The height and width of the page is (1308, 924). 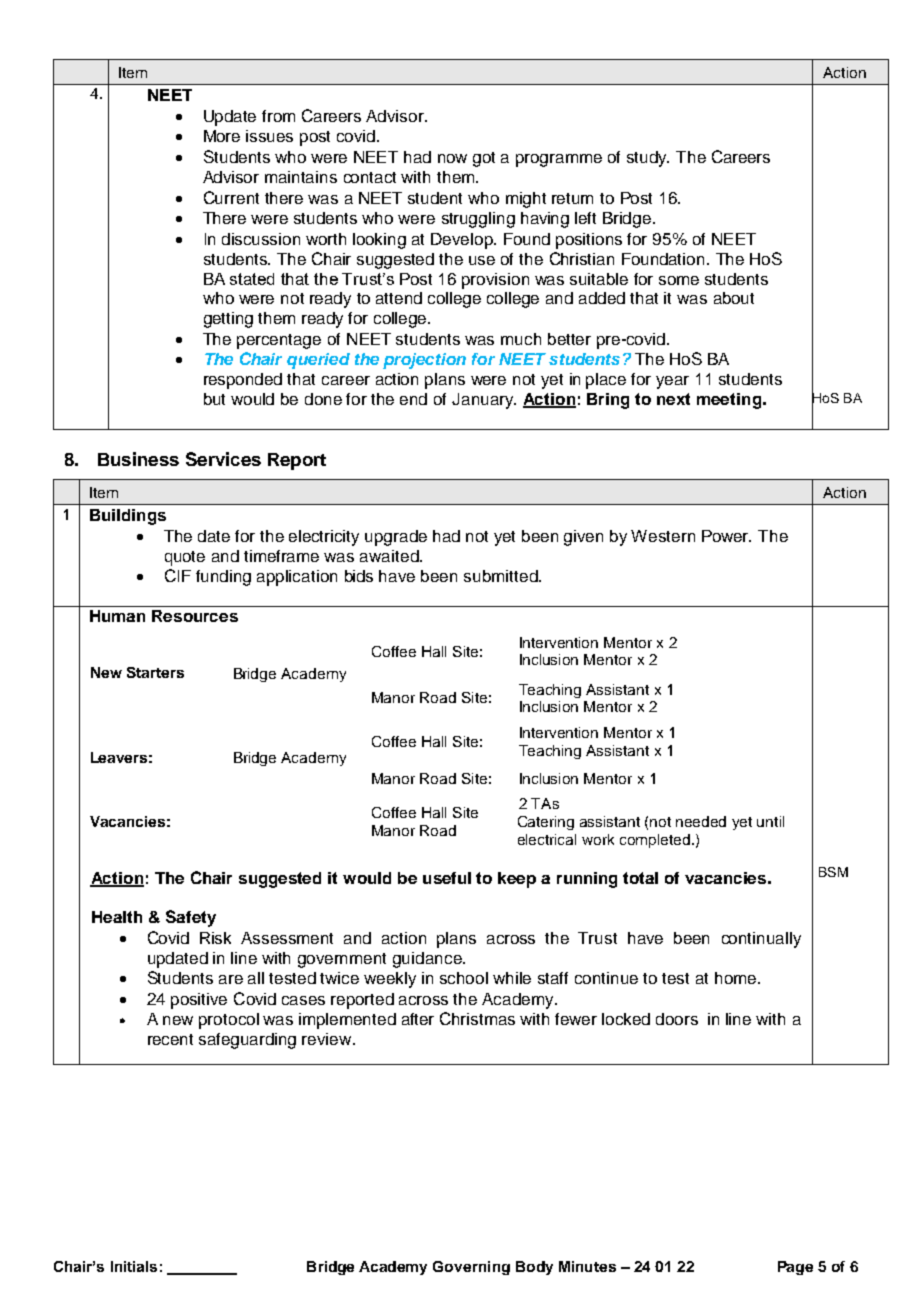 I want to click on submitted, so click(x=502, y=576).
